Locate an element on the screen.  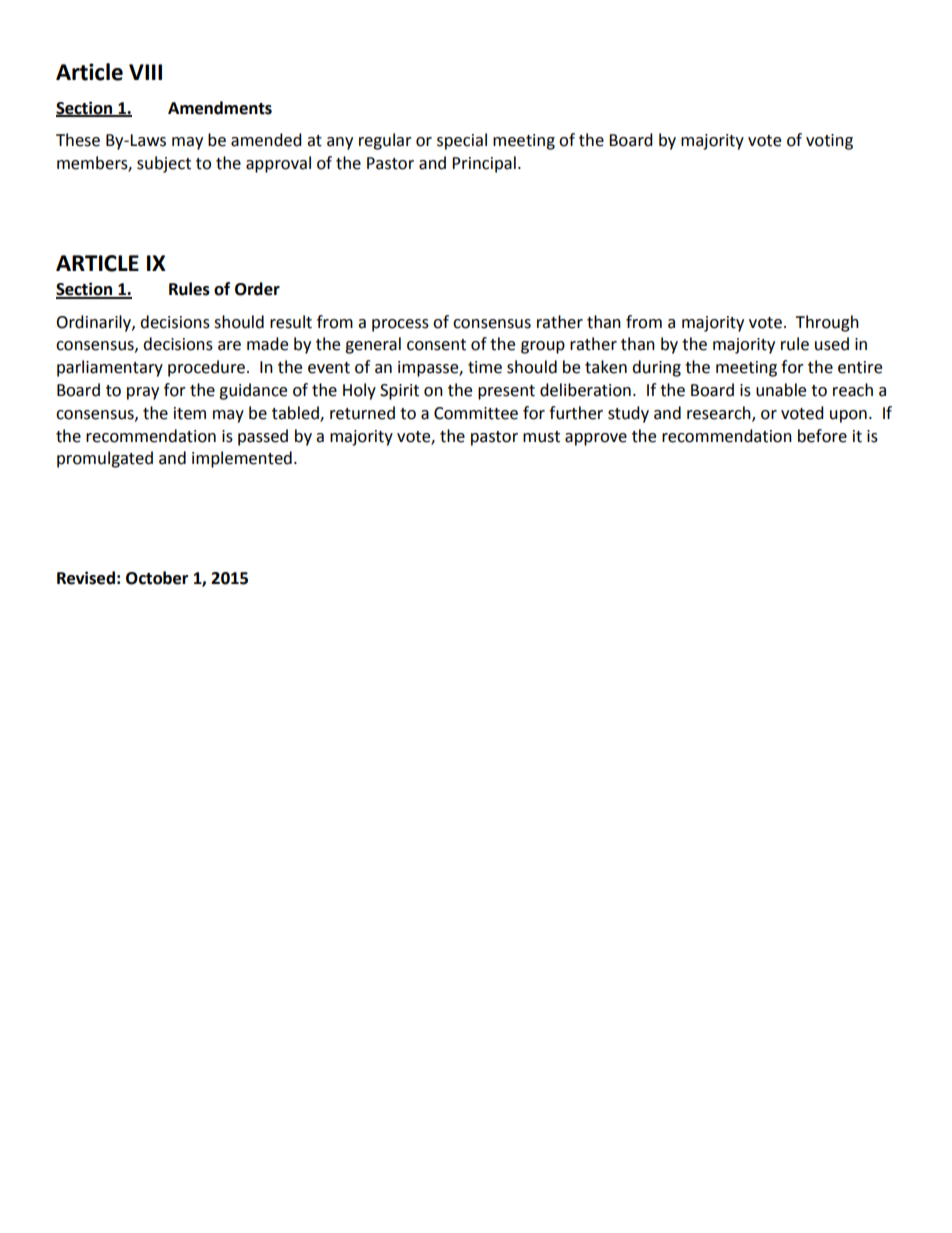
promulgated is located at coordinates (105, 459).
